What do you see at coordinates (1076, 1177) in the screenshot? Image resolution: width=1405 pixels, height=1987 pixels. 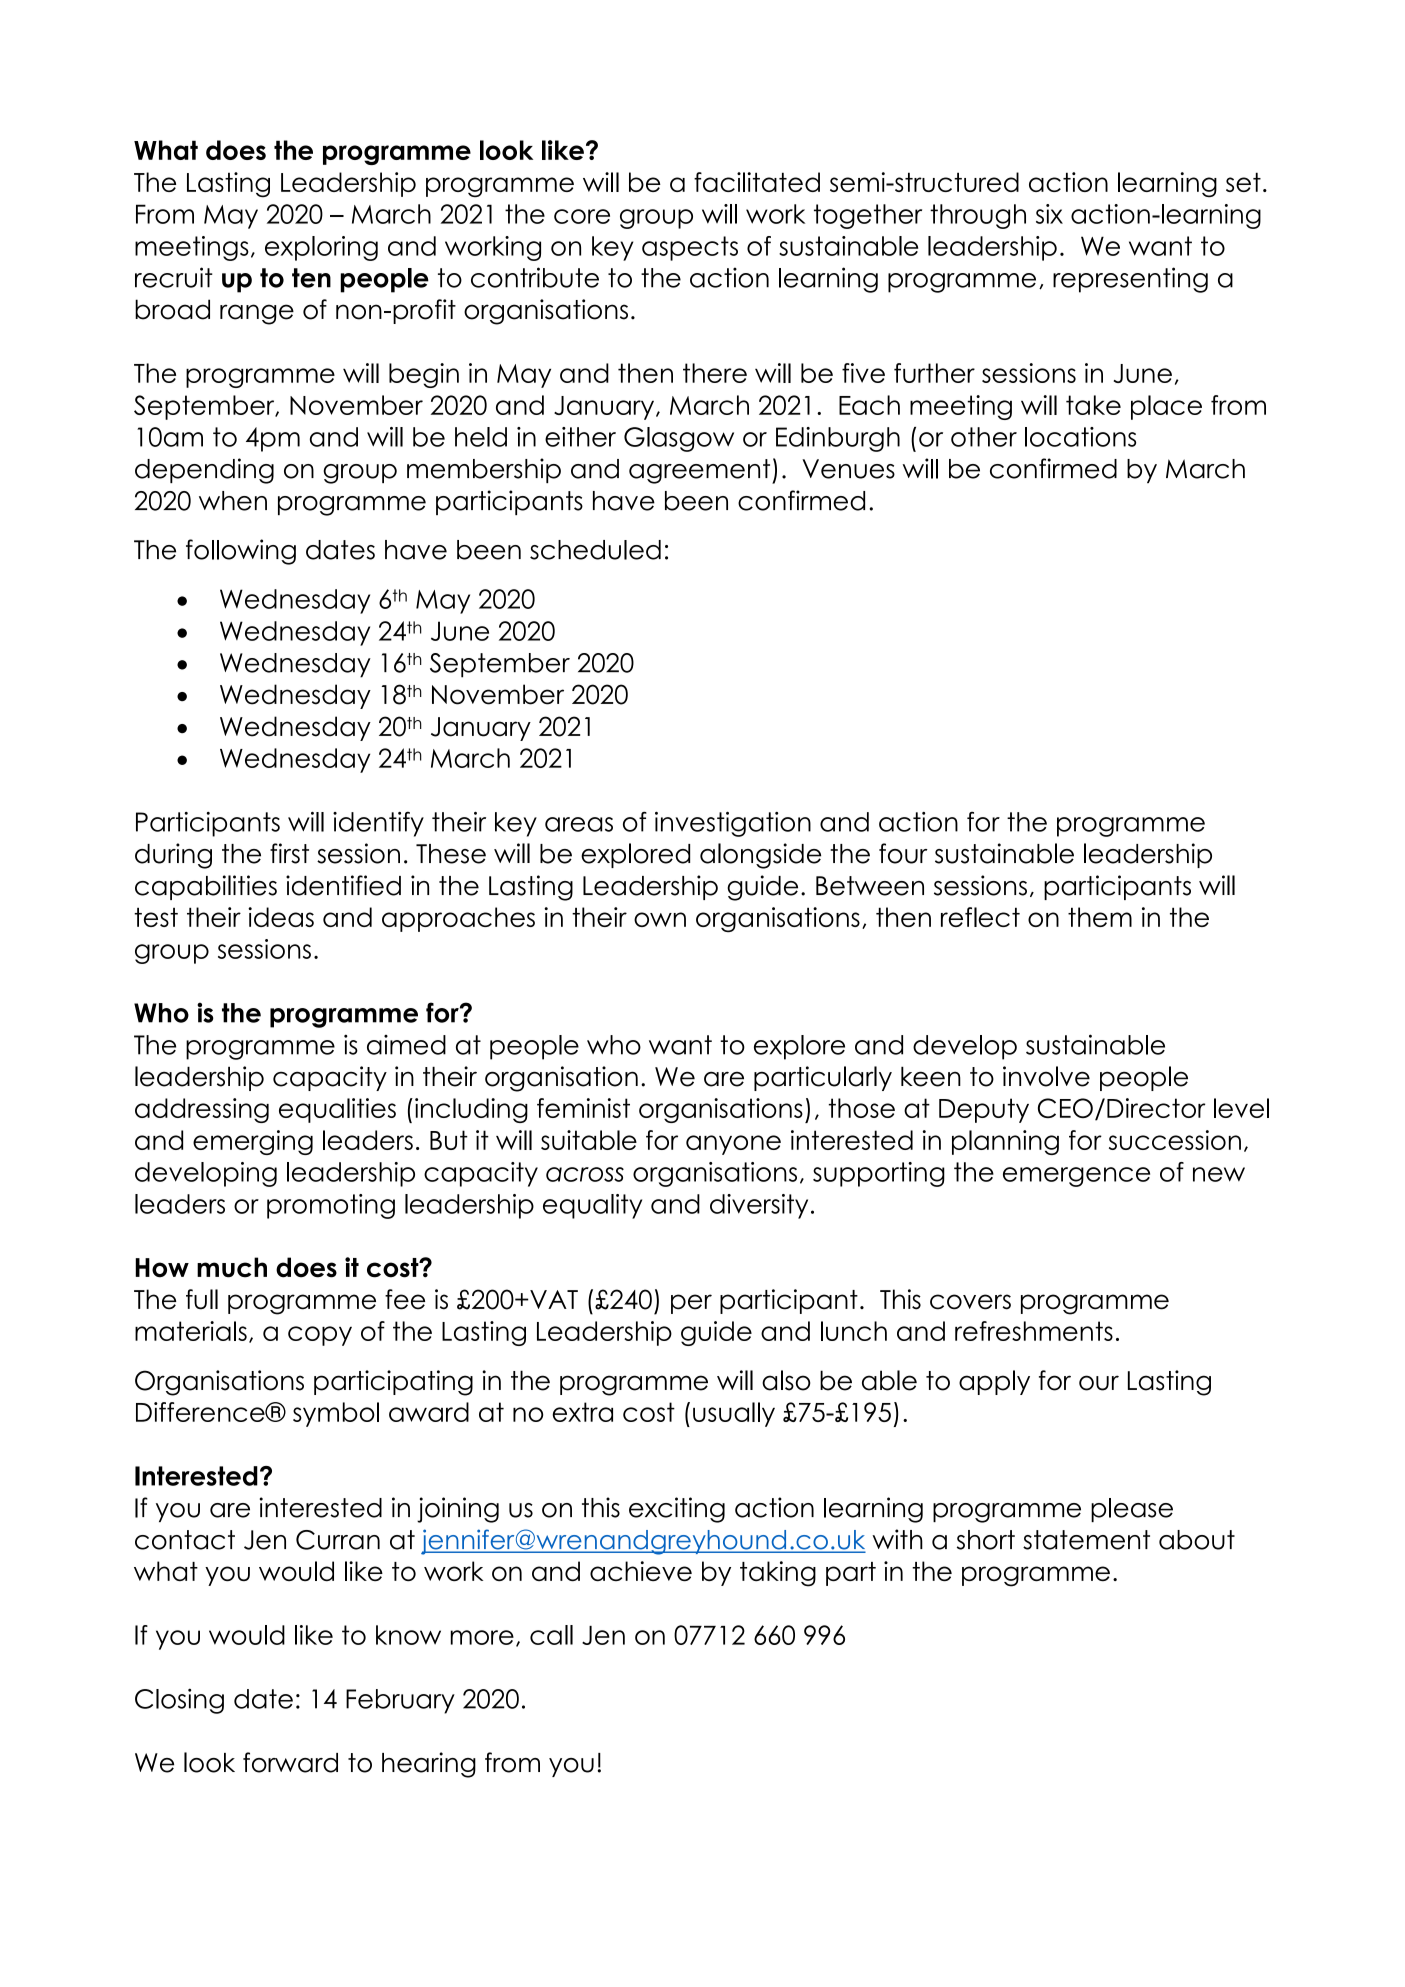 I see `emergence` at bounding box center [1076, 1177].
